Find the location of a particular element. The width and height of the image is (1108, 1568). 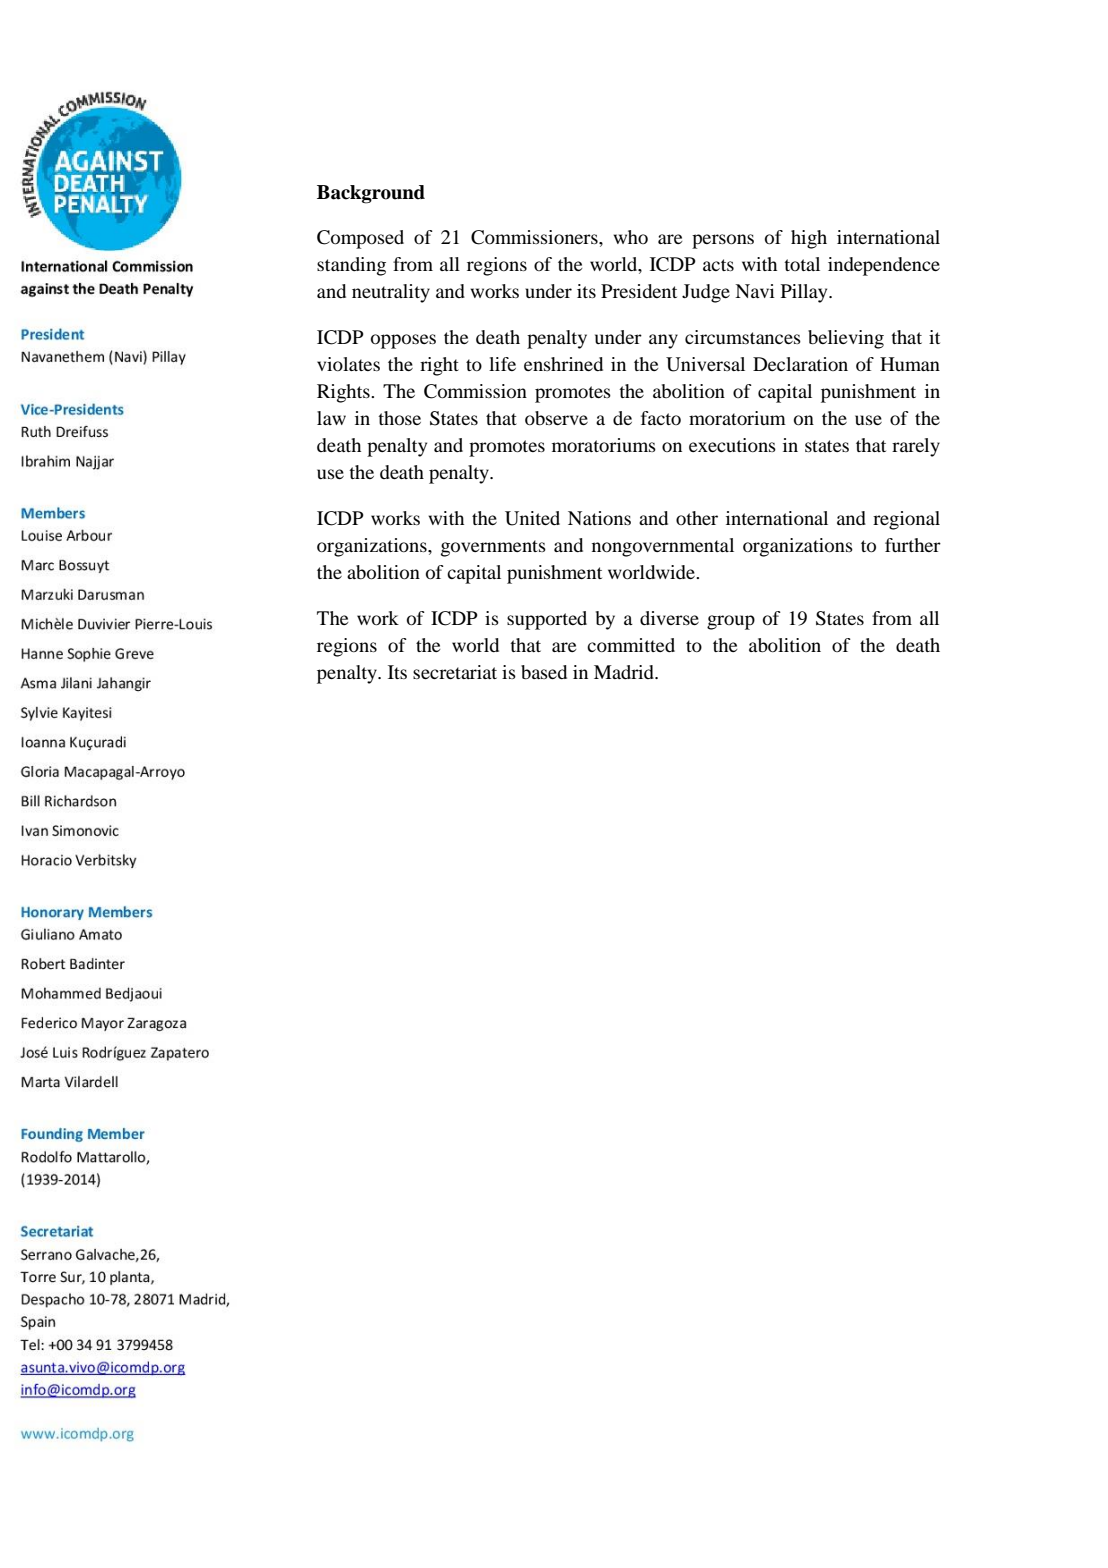

Nations is located at coordinates (599, 518).
